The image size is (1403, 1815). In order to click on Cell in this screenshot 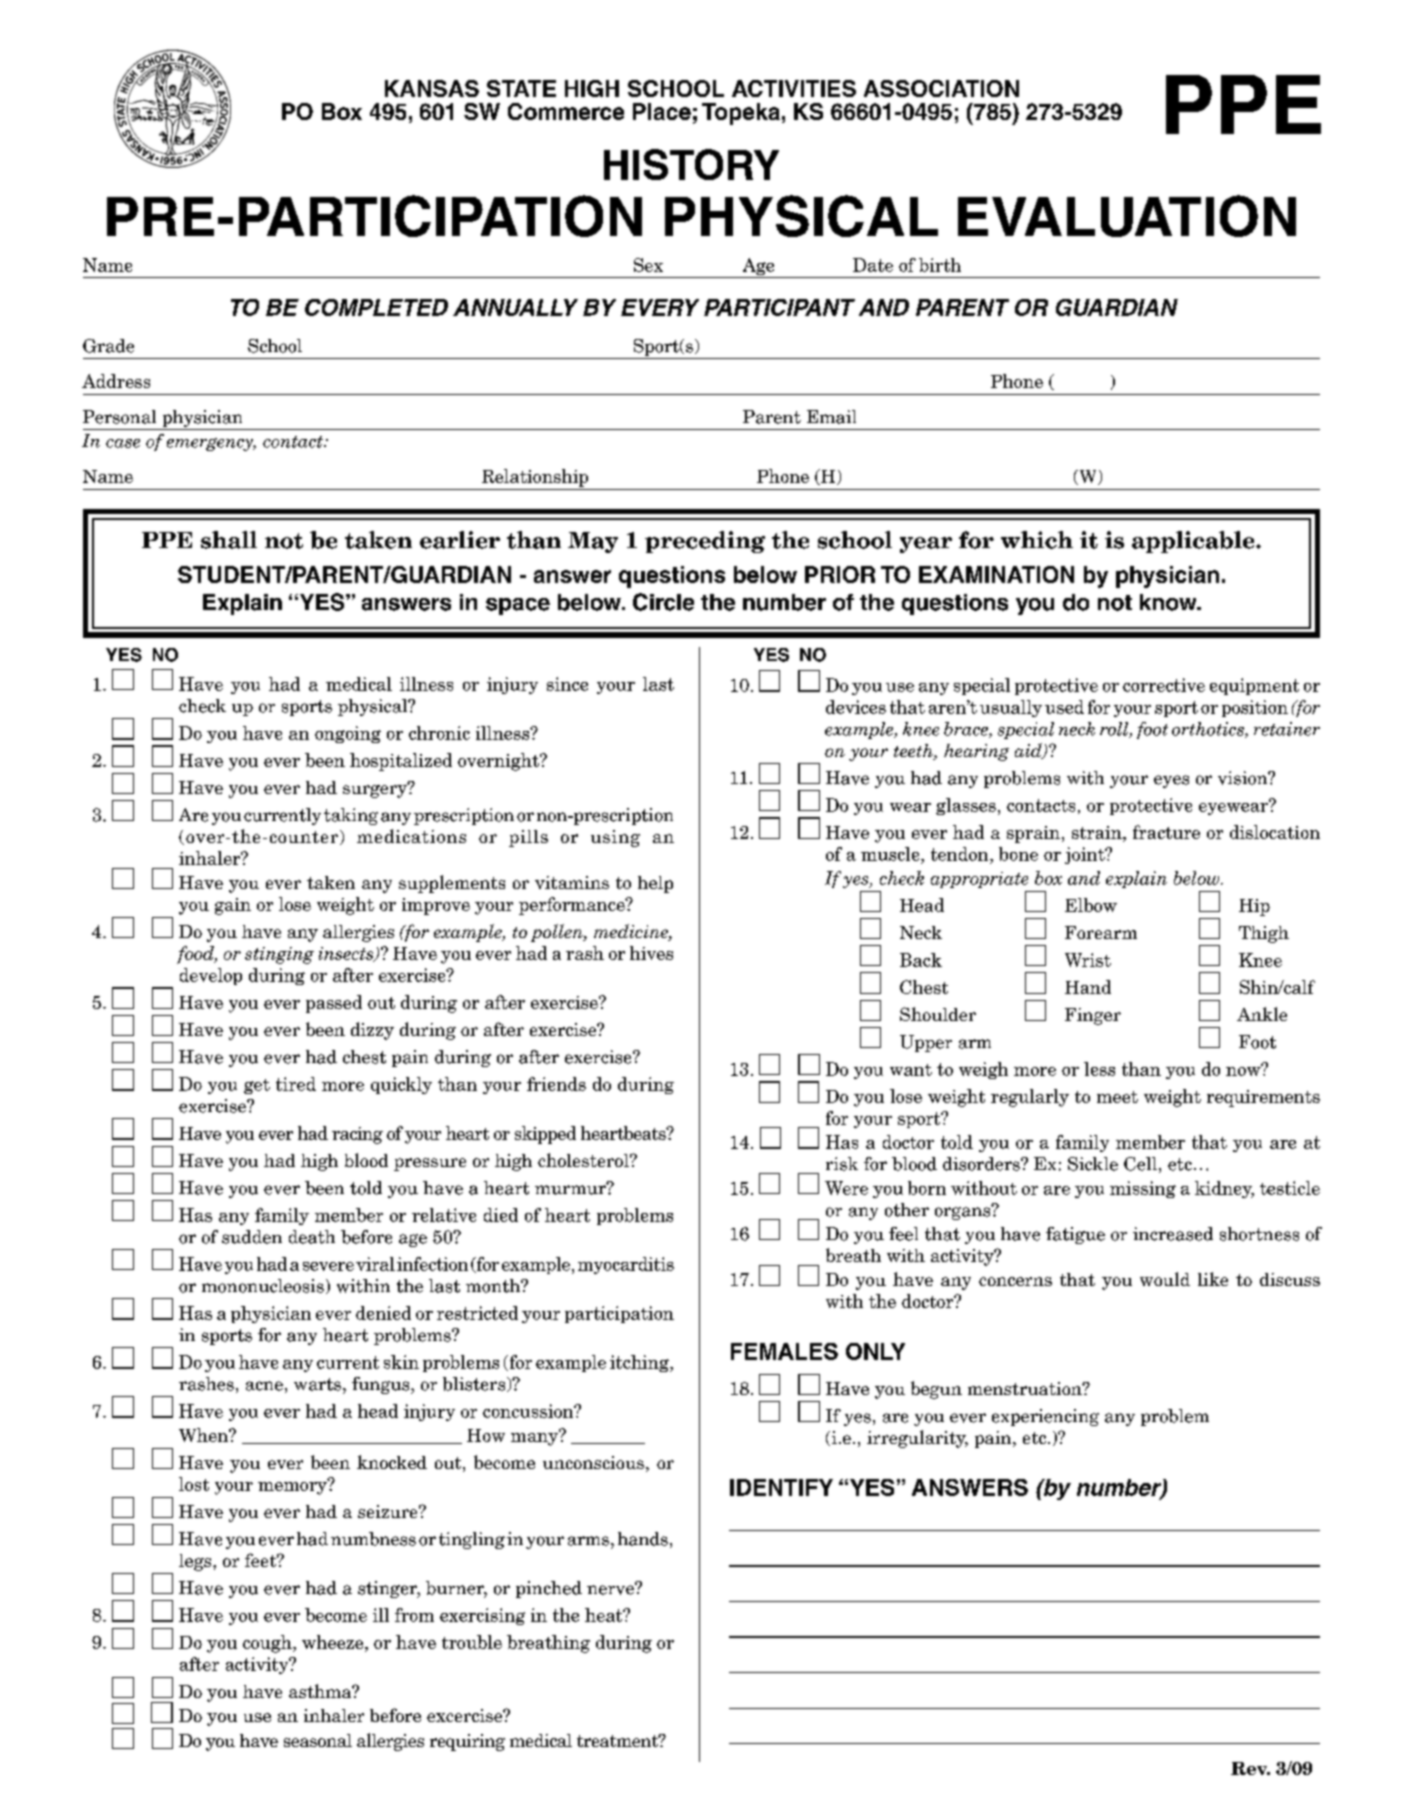, I will do `click(1140, 1164)`.
